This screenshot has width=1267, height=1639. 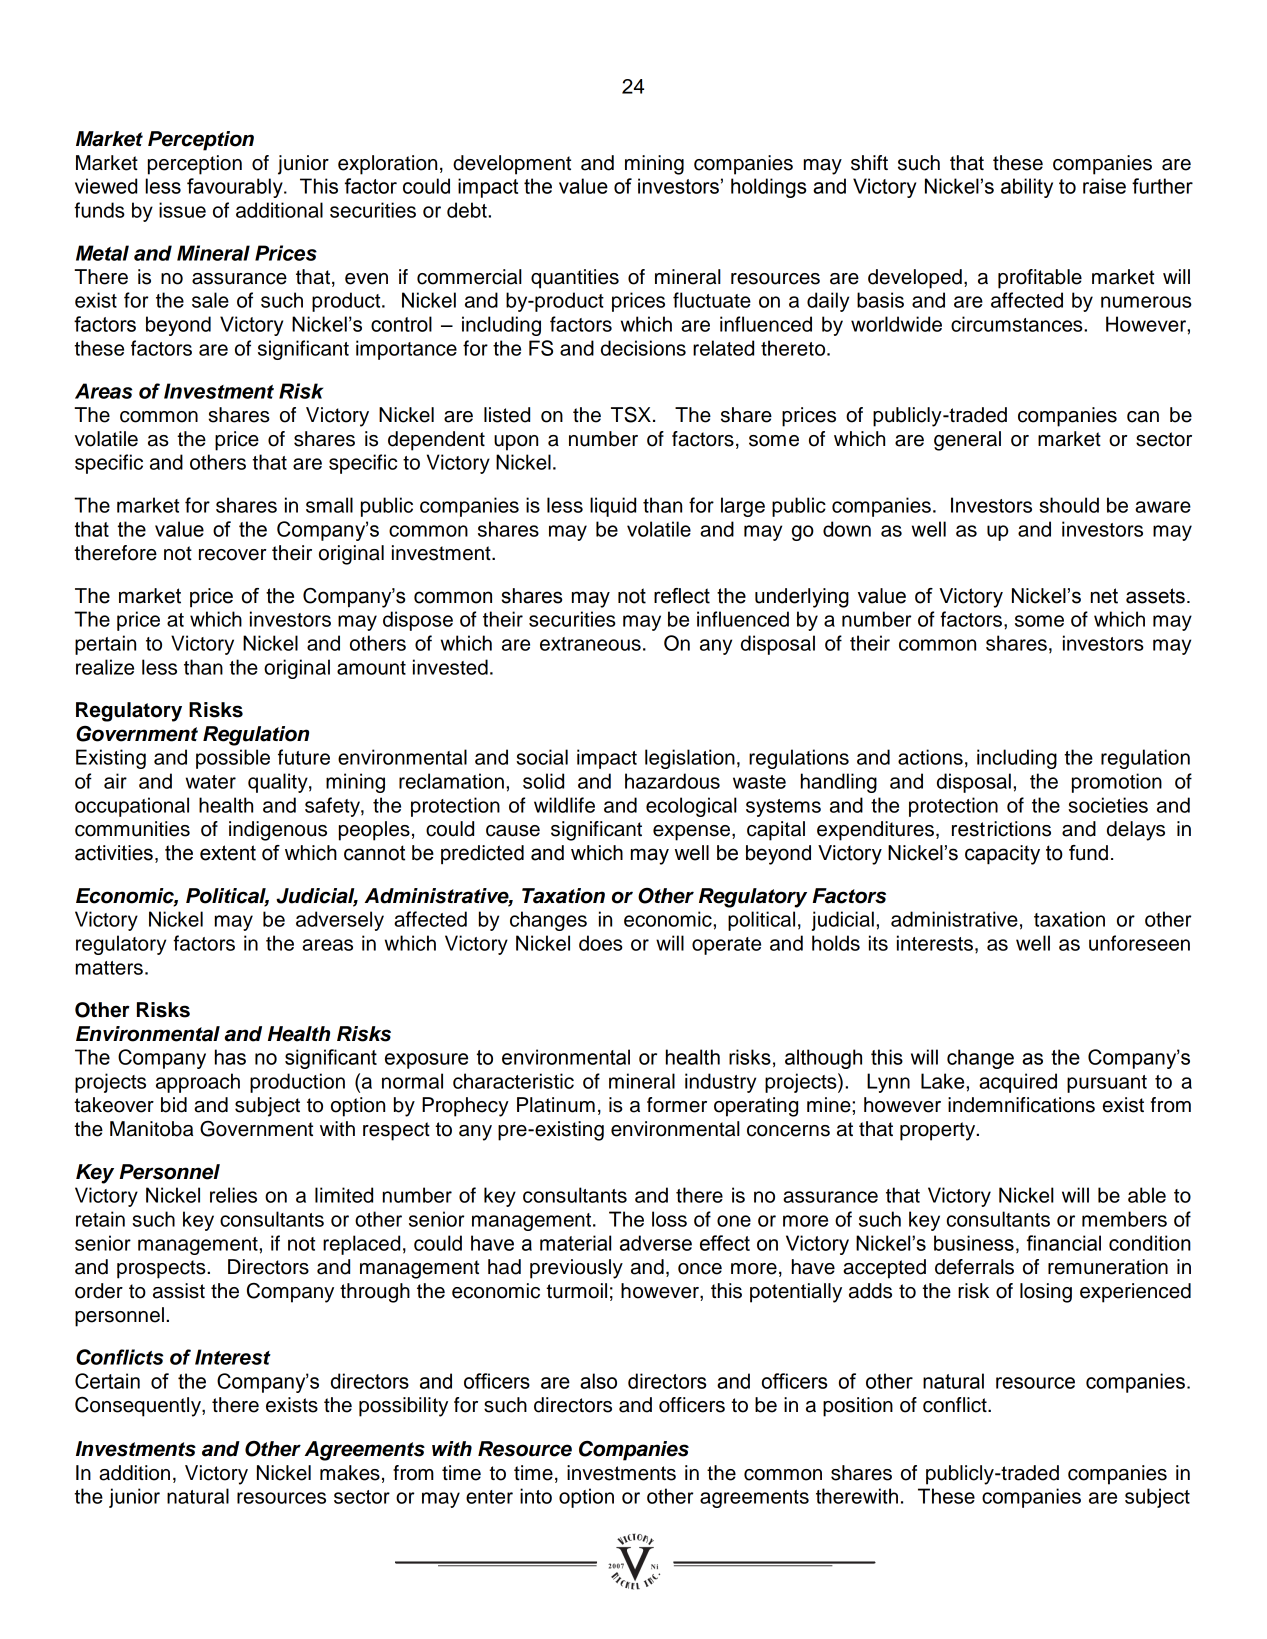 What do you see at coordinates (139, 1407) in the screenshot?
I see `Consequently` at bounding box center [139, 1407].
